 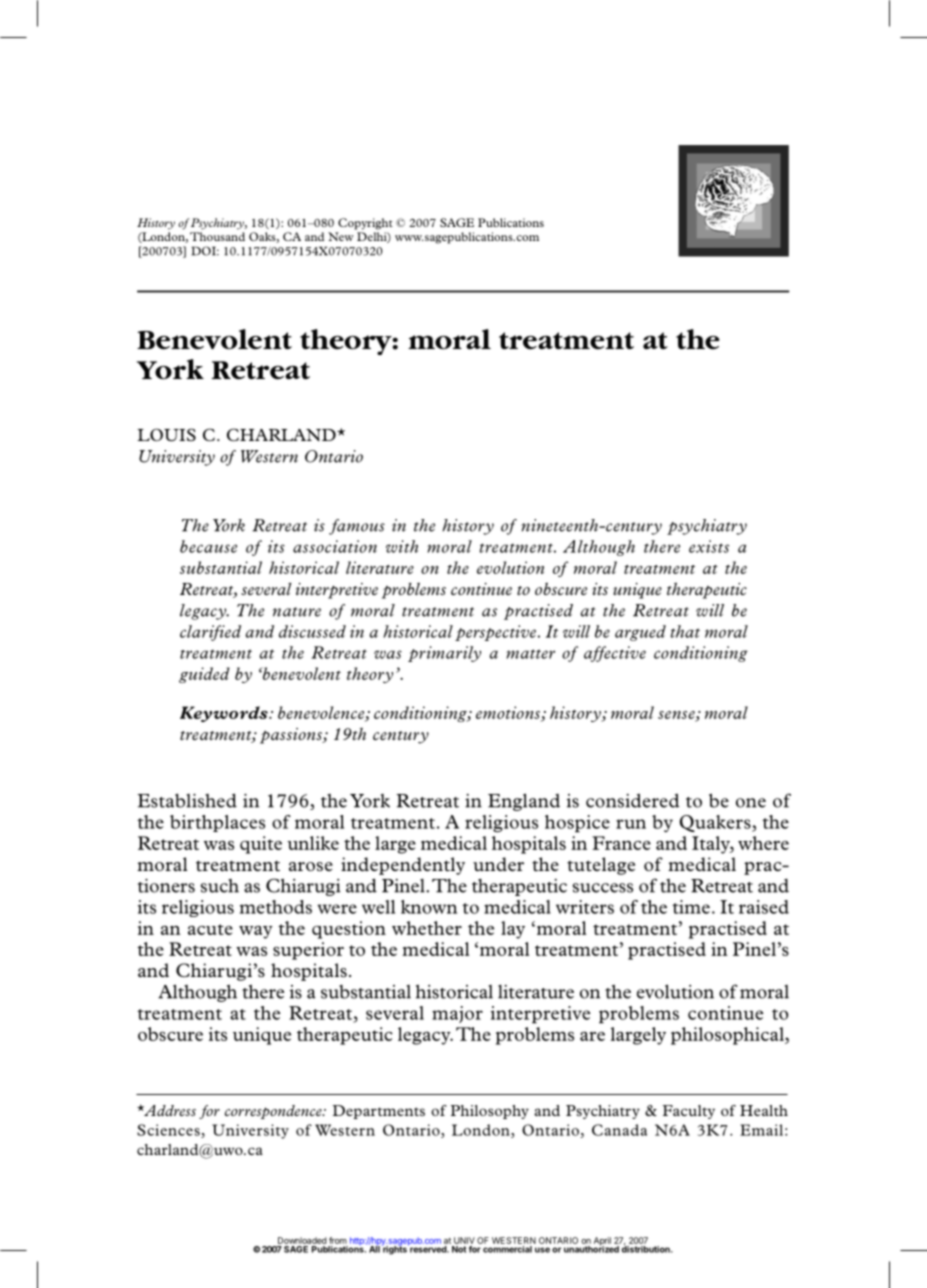 I want to click on considered, so click(x=632, y=800).
